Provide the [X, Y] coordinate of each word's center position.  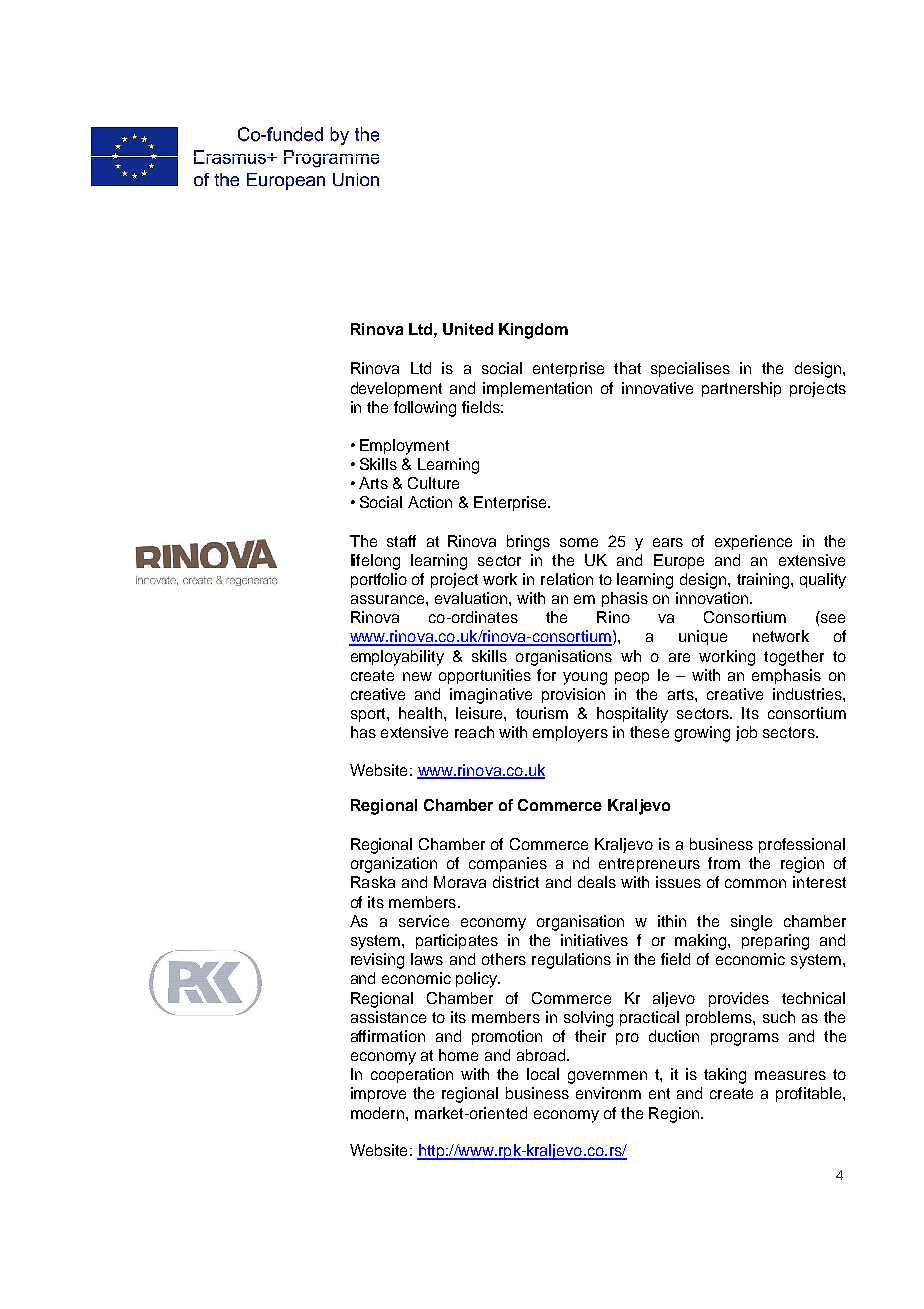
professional [802, 845]
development [396, 389]
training [764, 581]
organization [394, 865]
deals [597, 882]
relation [567, 579]
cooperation [412, 1075]
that [627, 368]
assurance [389, 599]
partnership [741, 389]
